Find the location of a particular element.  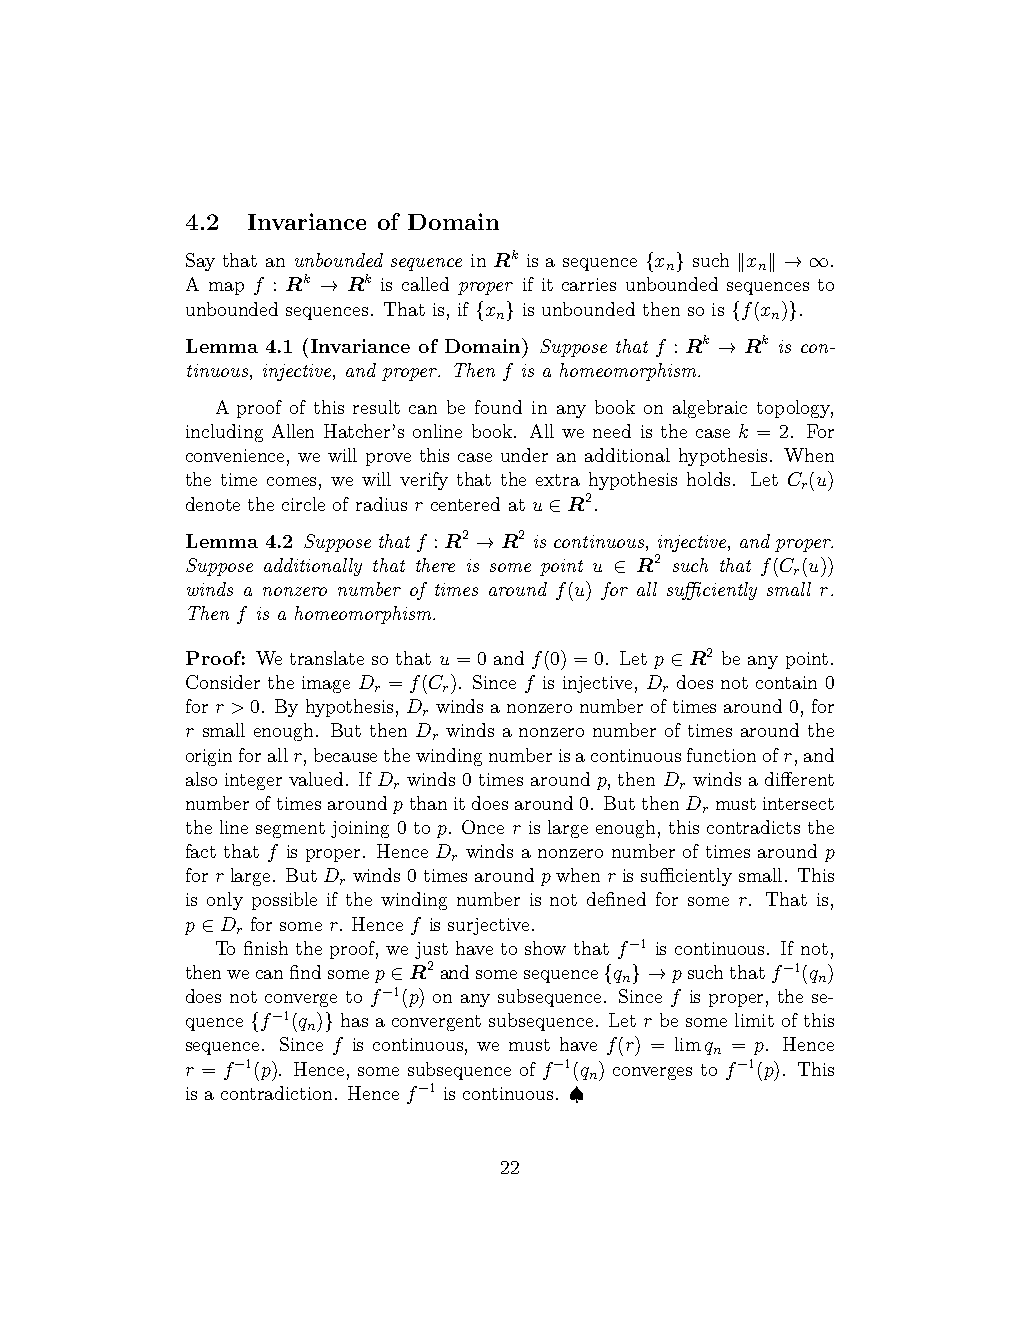

called is located at coordinates (425, 284).
